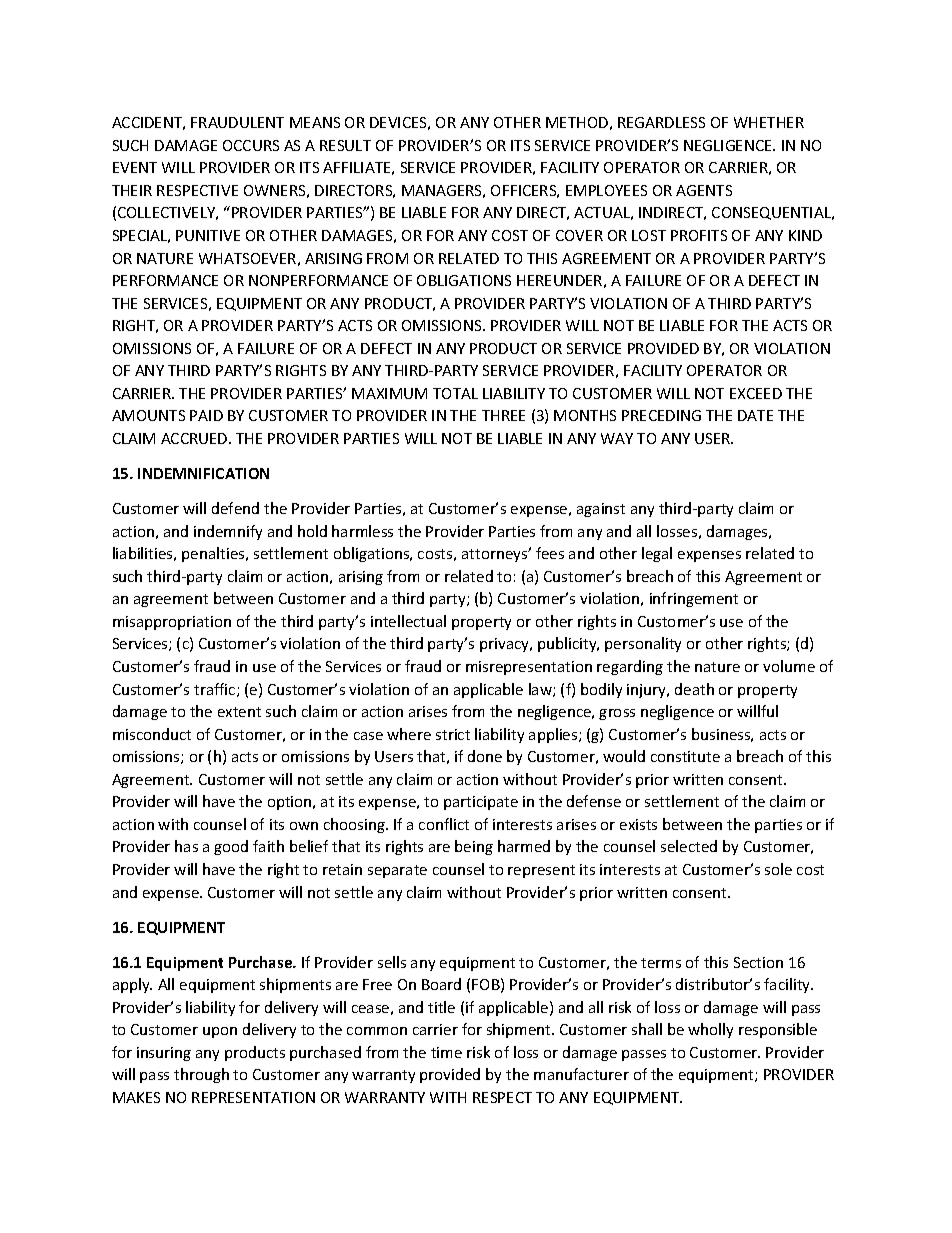 The width and height of the screenshot is (952, 1233). I want to click on intellectual, so click(408, 621).
